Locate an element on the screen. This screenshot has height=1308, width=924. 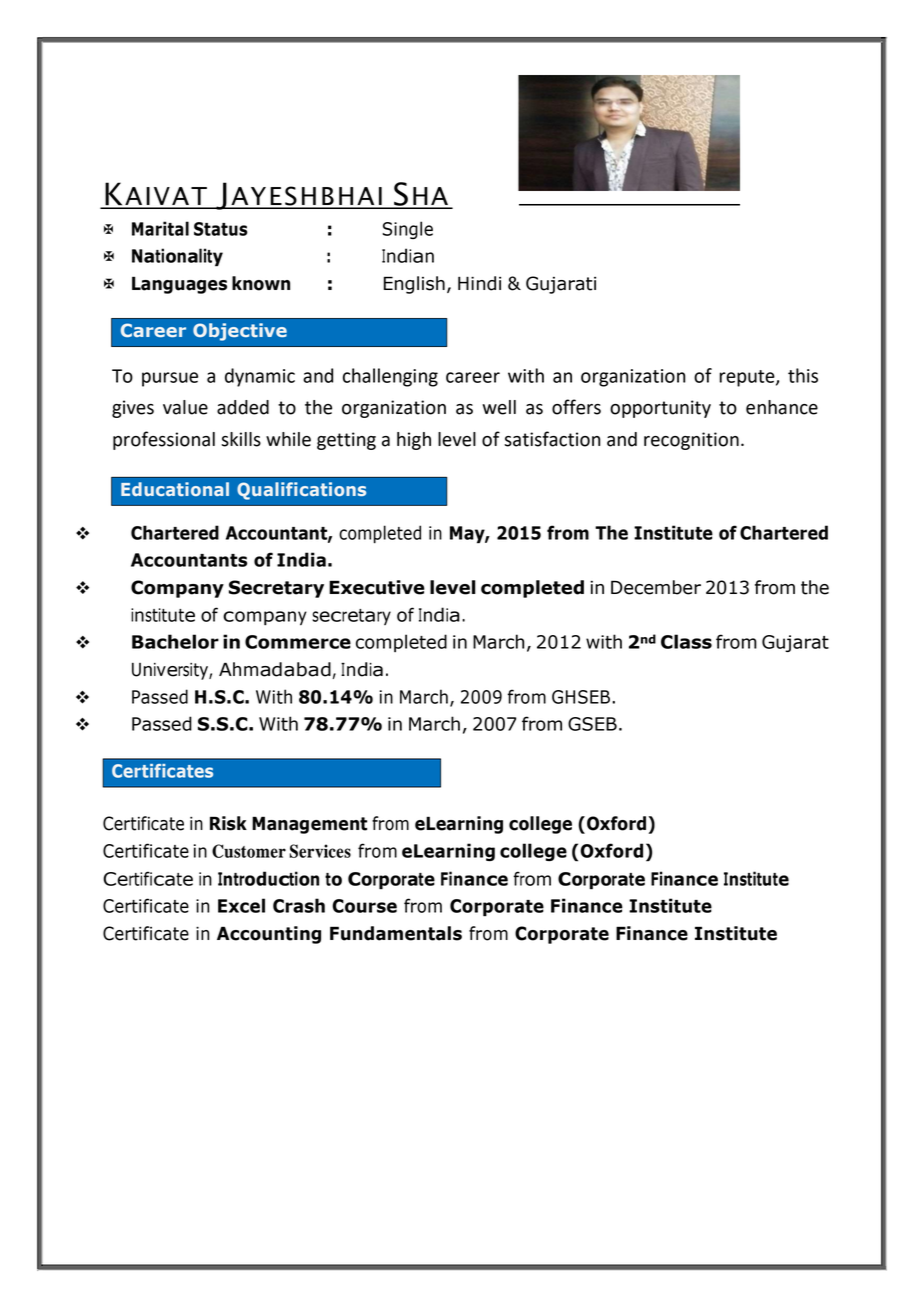
Bachelor is located at coordinates (175, 641).
